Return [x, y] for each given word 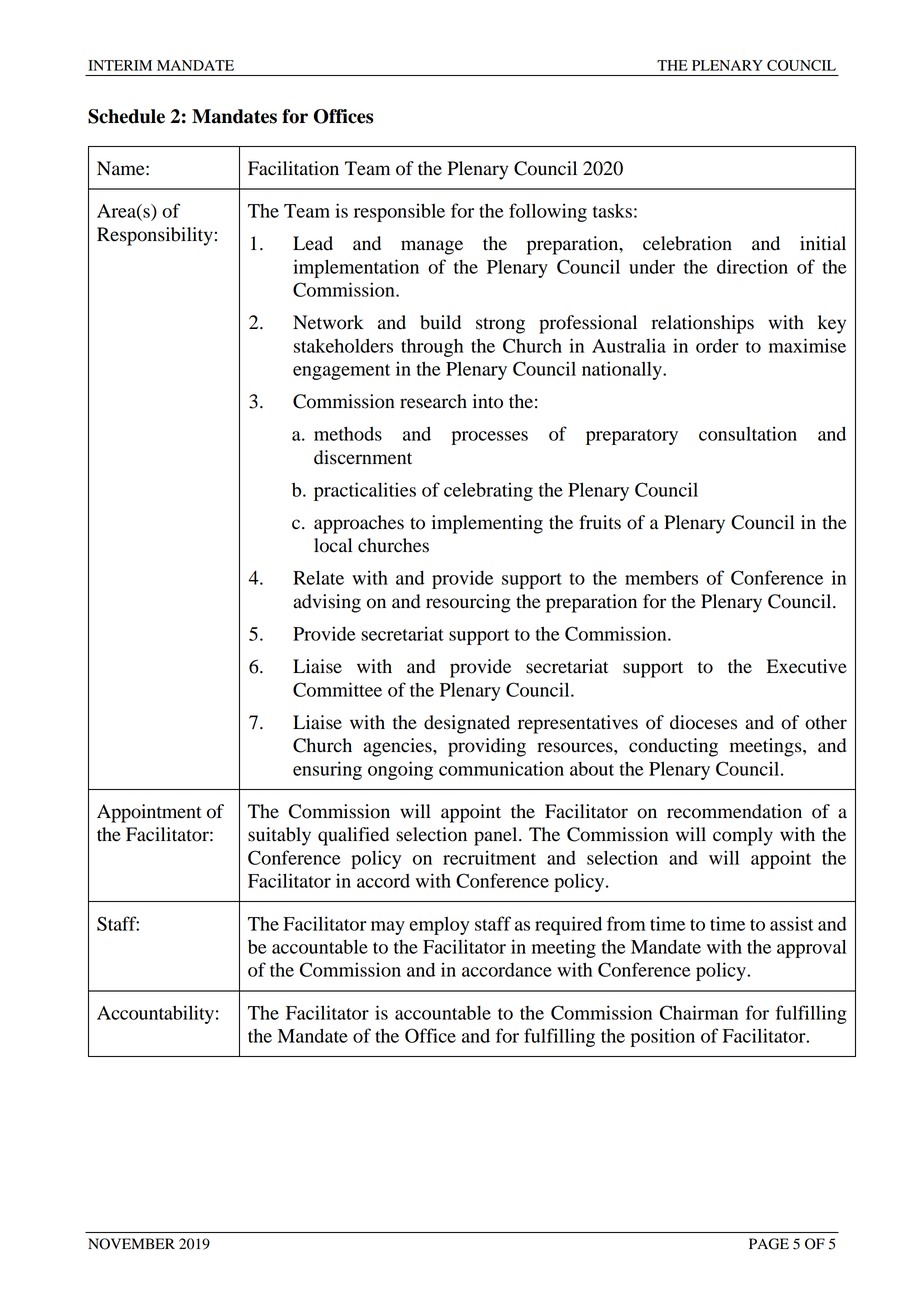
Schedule [126, 116]
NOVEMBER [131, 1244]
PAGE [769, 1244]
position [662, 1037]
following [548, 212]
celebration [687, 243]
